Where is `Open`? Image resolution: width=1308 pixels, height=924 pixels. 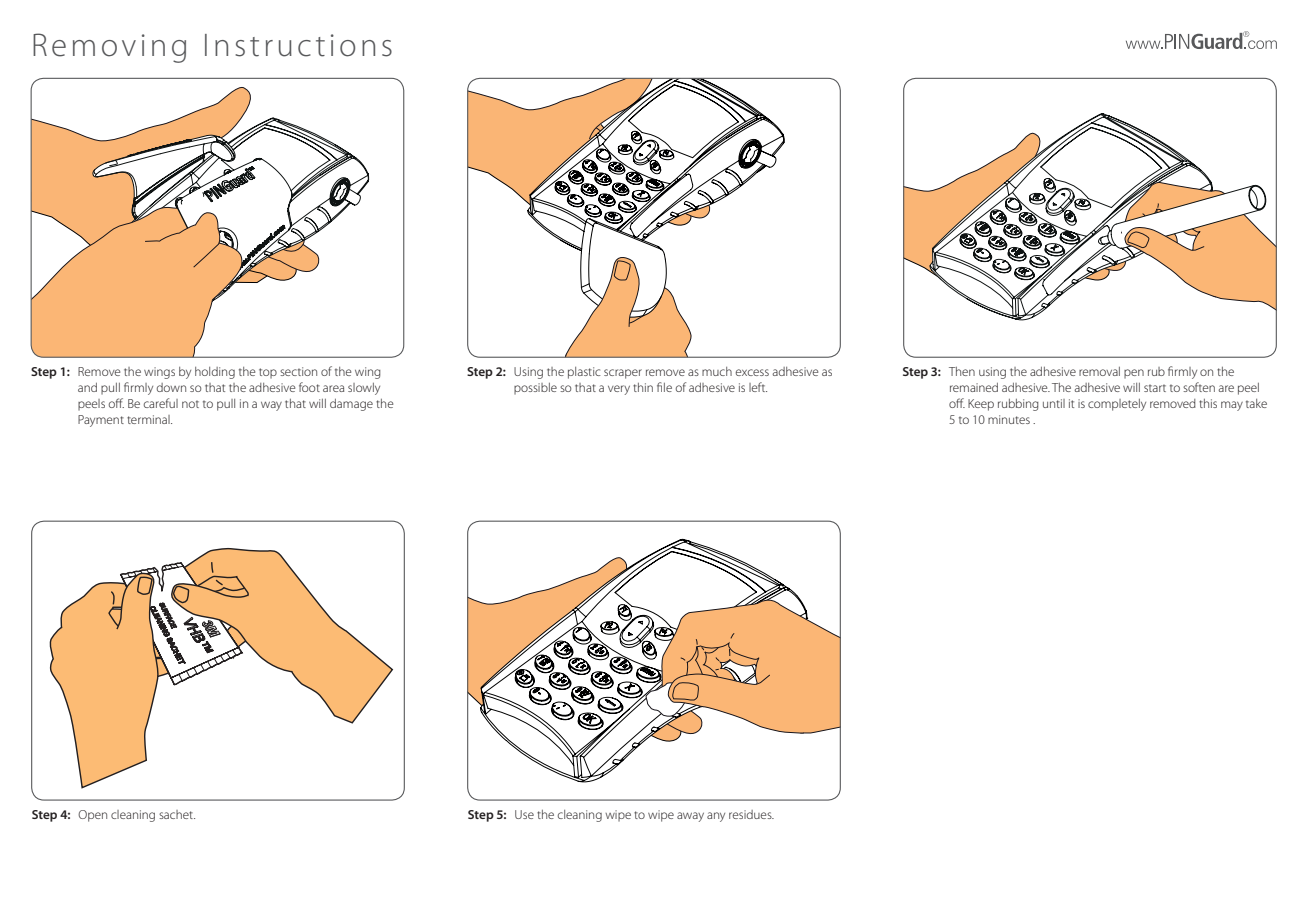 Open is located at coordinates (92, 816).
